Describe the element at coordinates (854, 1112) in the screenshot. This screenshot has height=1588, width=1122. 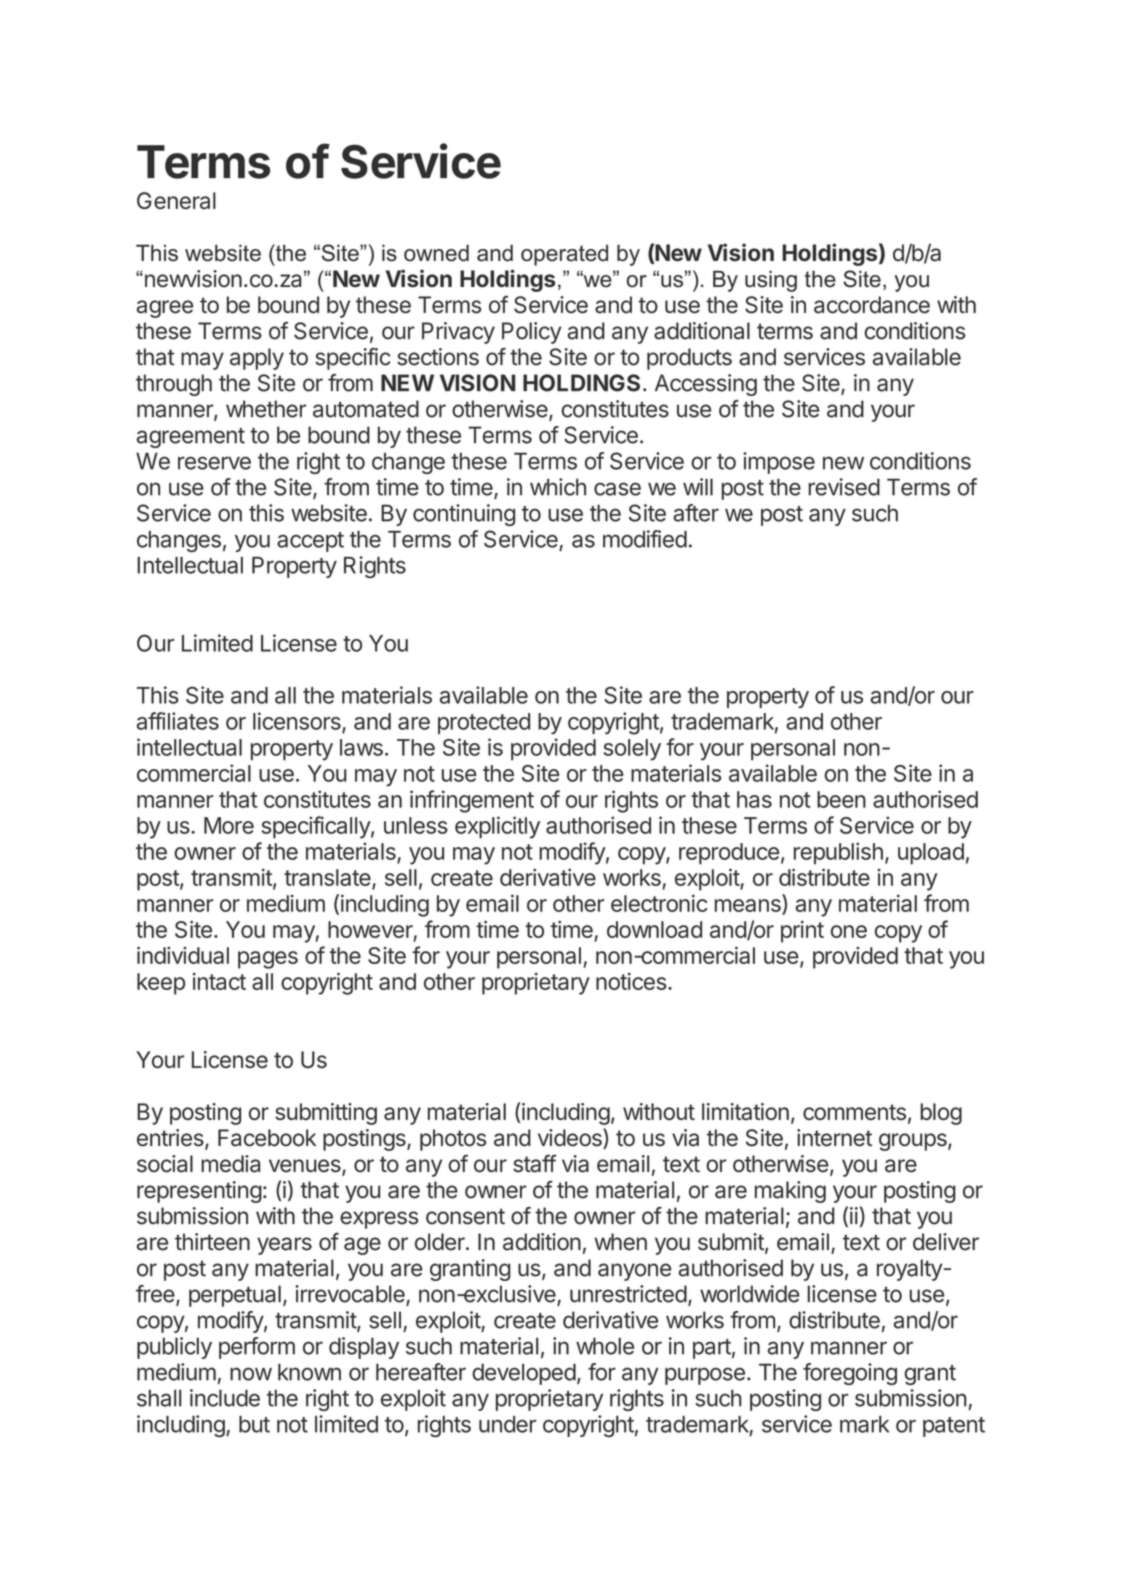
I see `comments` at that location.
